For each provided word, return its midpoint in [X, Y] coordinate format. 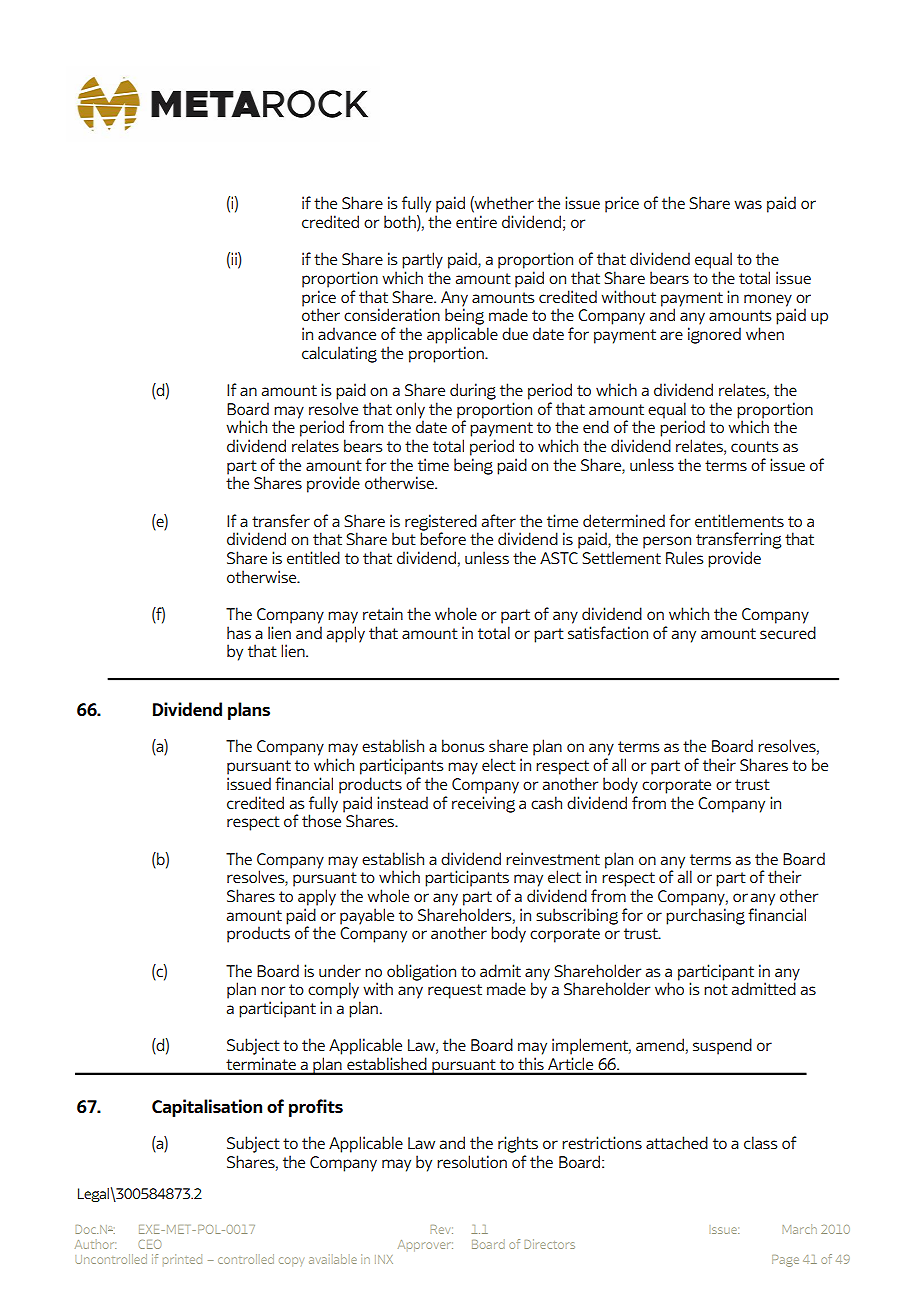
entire [476, 221]
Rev [442, 1229]
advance [347, 333]
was [748, 204]
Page [785, 1261]
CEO [150, 1244]
